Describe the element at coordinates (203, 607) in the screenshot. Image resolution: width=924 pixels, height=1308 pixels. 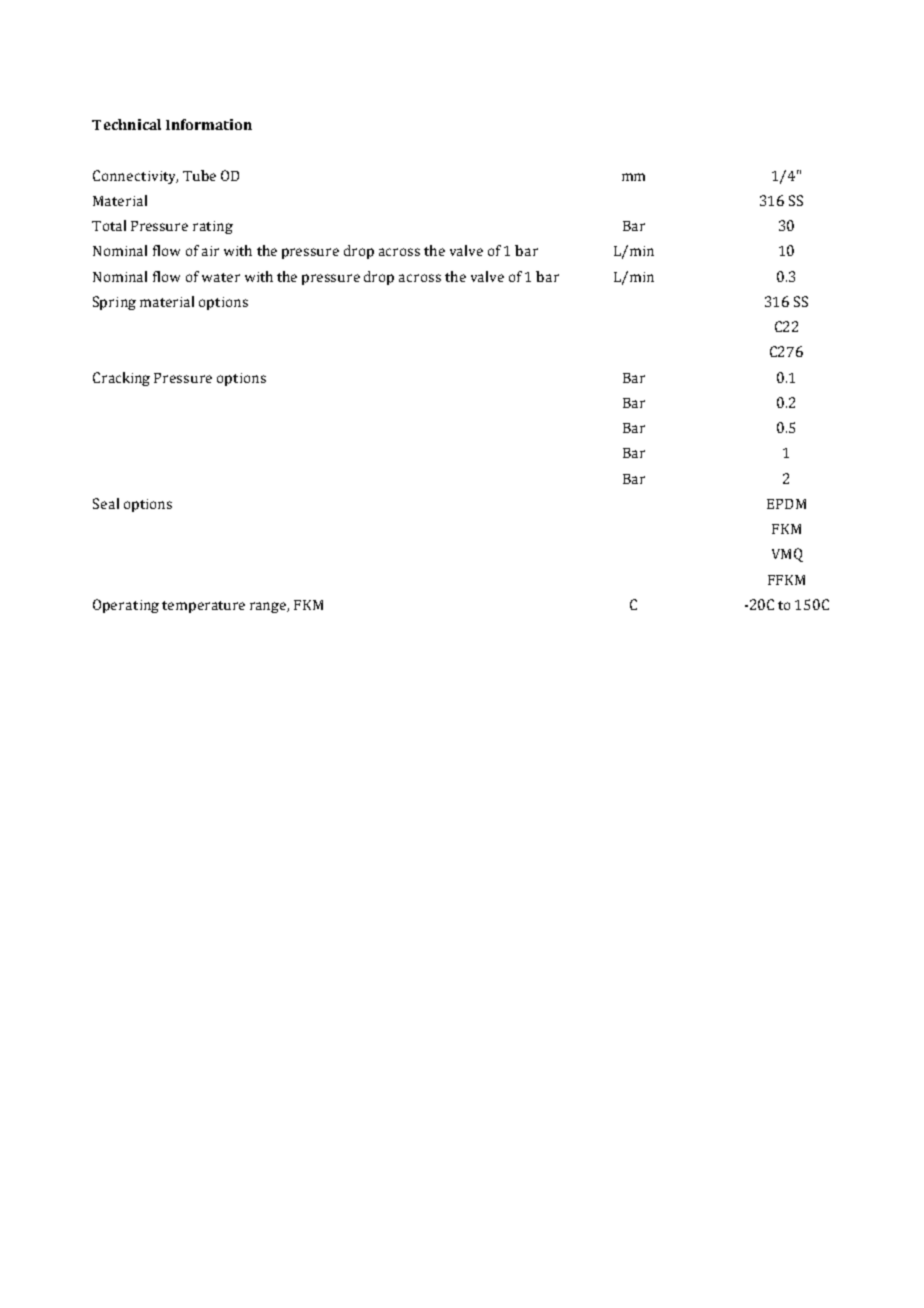
I see `temperature` at that location.
